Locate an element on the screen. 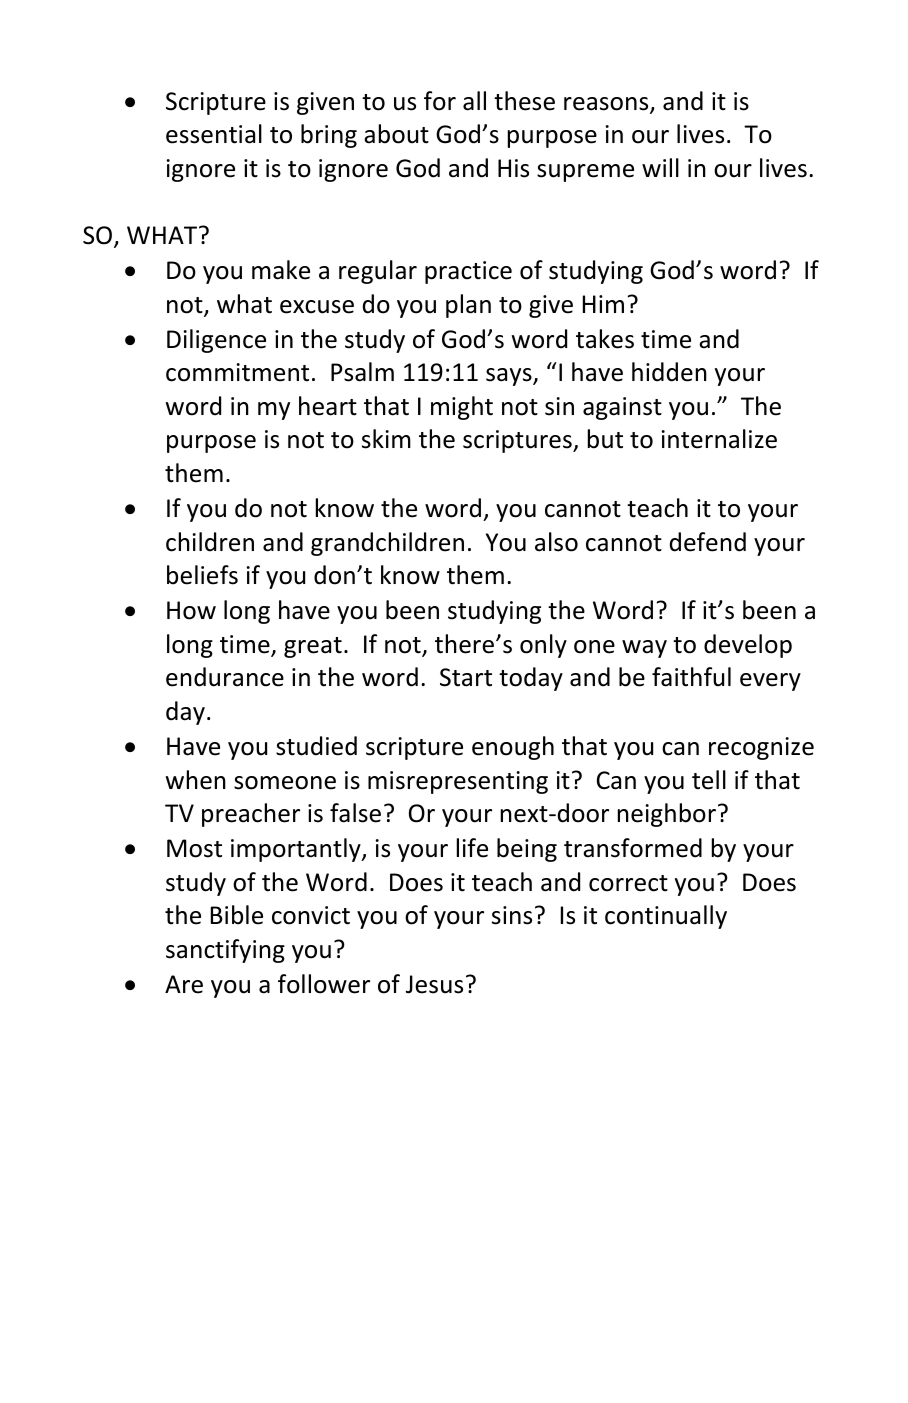 Image resolution: width=908 pixels, height=1403 pixels. essential is located at coordinates (214, 134).
